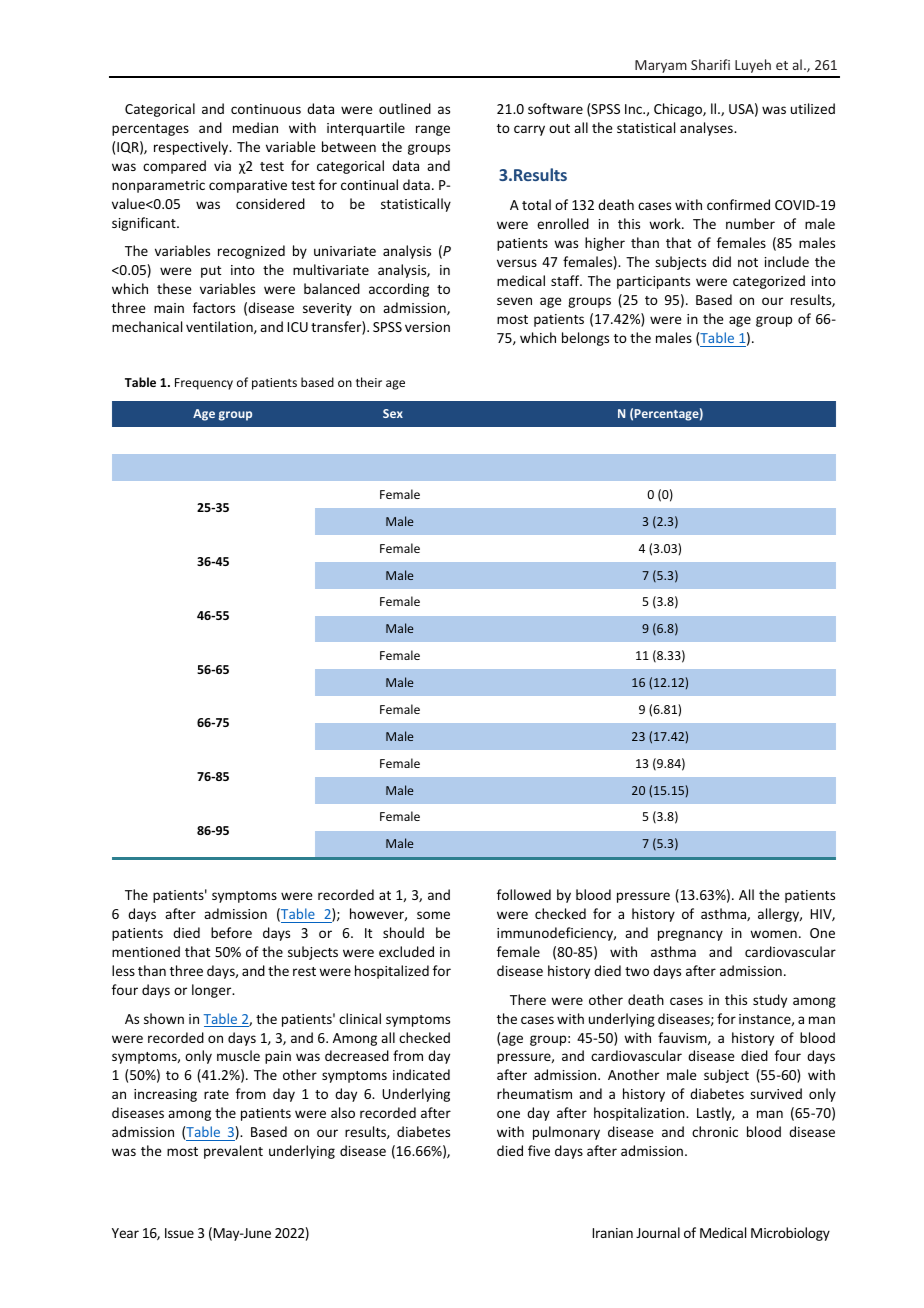  Describe the element at coordinates (204, 384) in the screenshot. I see `Frequency` at that location.
